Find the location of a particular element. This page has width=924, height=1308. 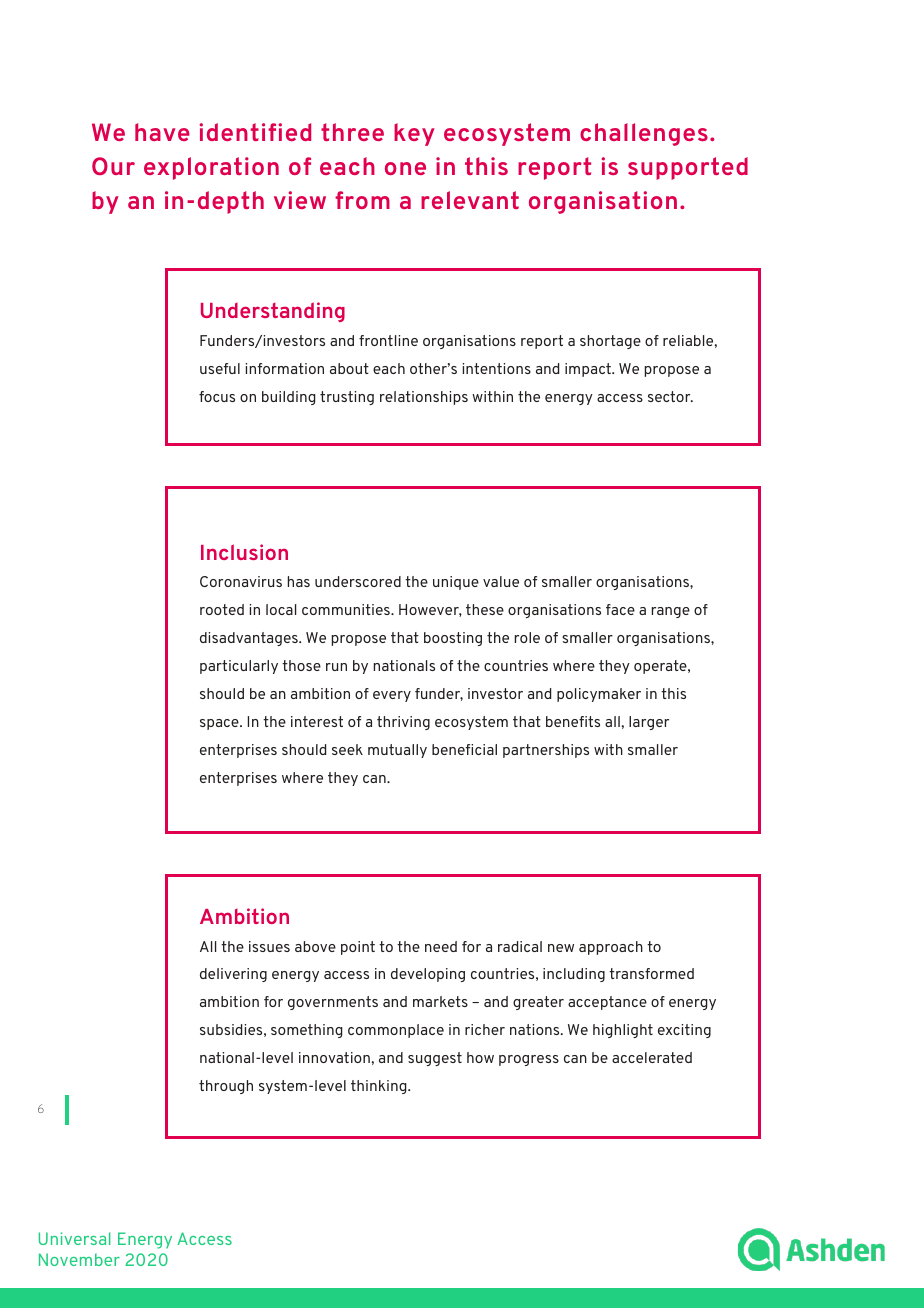

rooted is located at coordinates (222, 609).
